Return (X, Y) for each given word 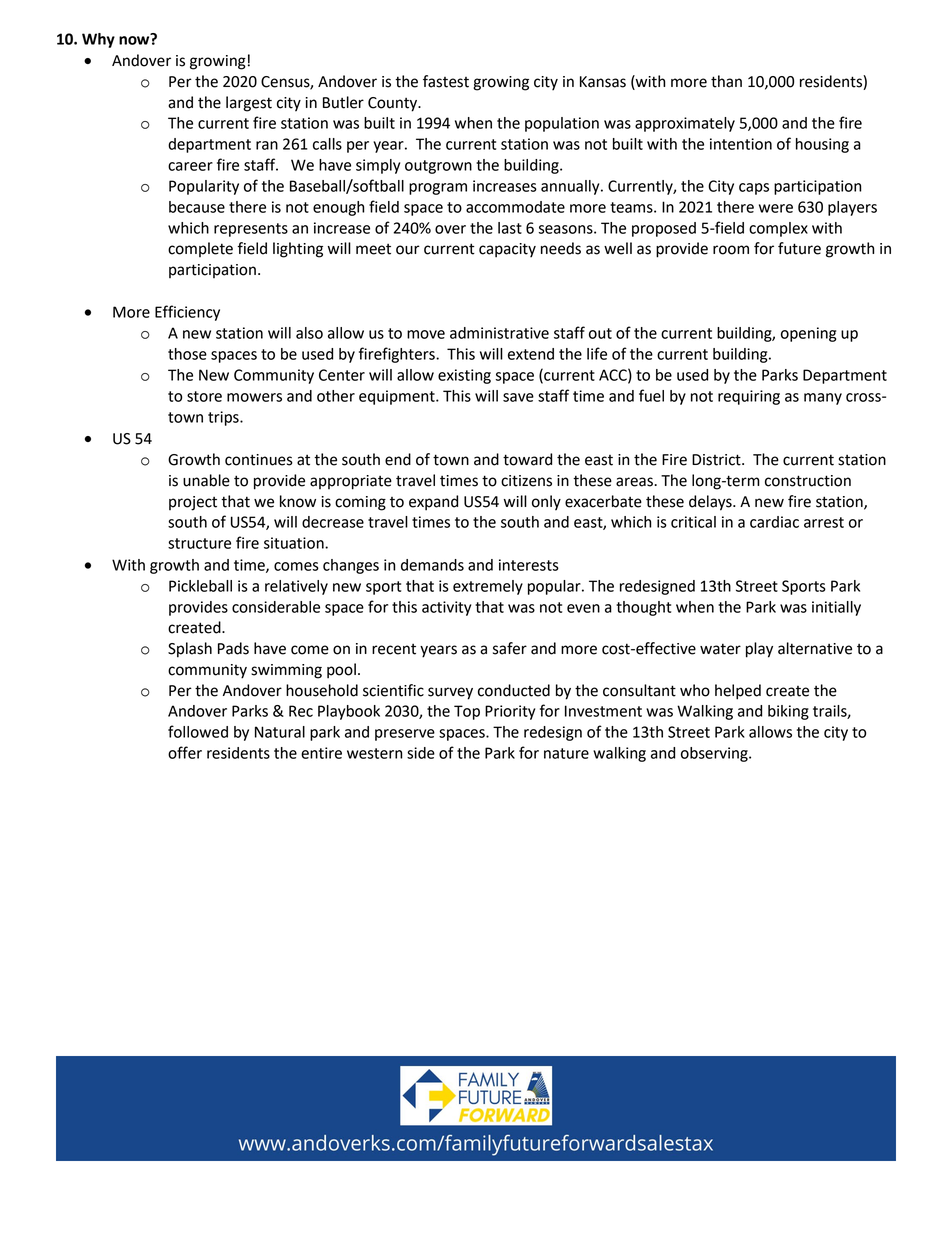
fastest (446, 81)
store (204, 396)
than (726, 81)
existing (464, 376)
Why (98, 40)
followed (198, 731)
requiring (749, 397)
